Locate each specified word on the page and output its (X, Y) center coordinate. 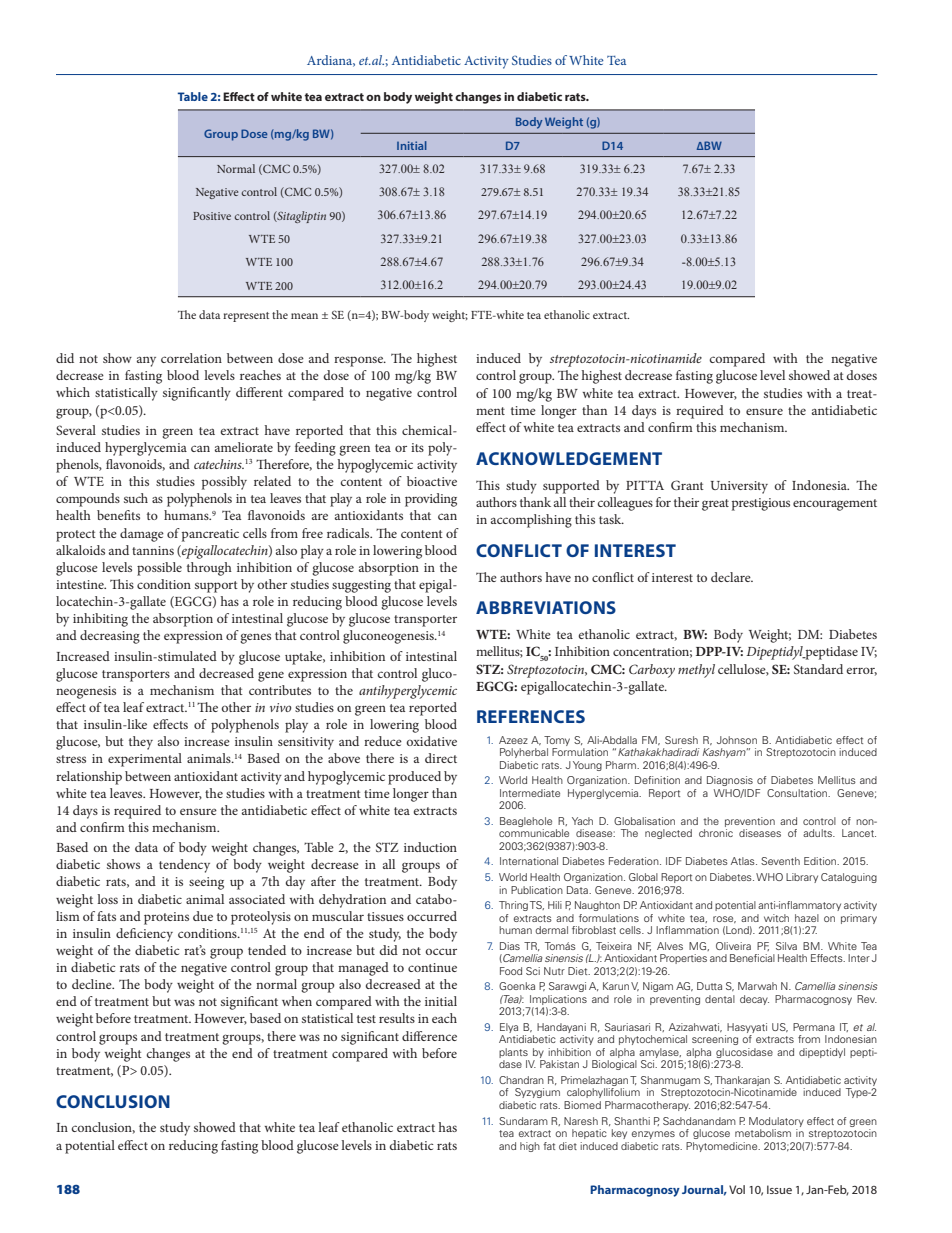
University (739, 487)
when (297, 1001)
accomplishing (531, 521)
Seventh (780, 861)
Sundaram (523, 1121)
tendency (184, 866)
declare (732, 577)
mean (304, 316)
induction (430, 847)
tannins (153, 550)
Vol (737, 1189)
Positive (212, 216)
